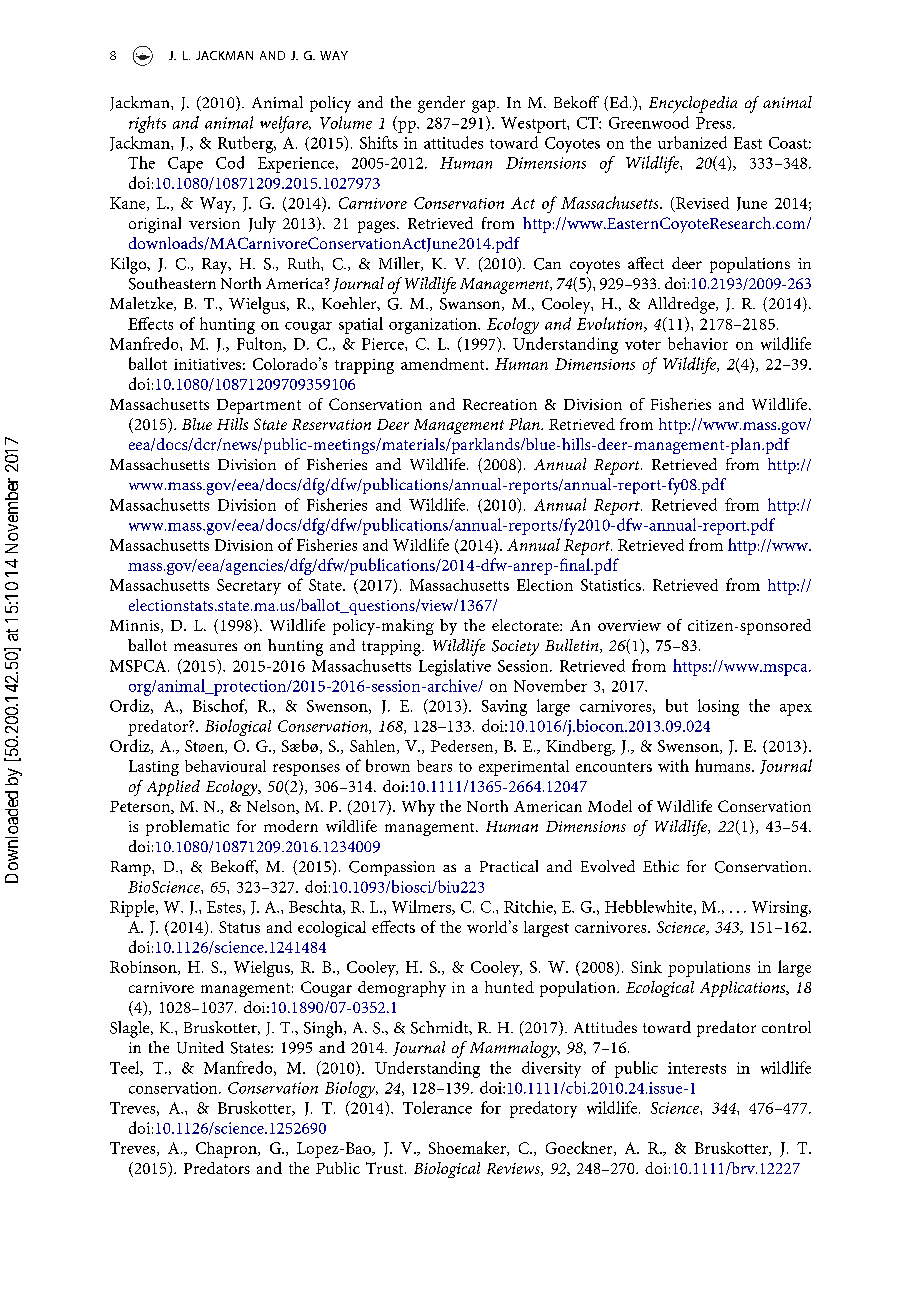 The image size is (921, 1316). I want to click on Department, so click(259, 406).
